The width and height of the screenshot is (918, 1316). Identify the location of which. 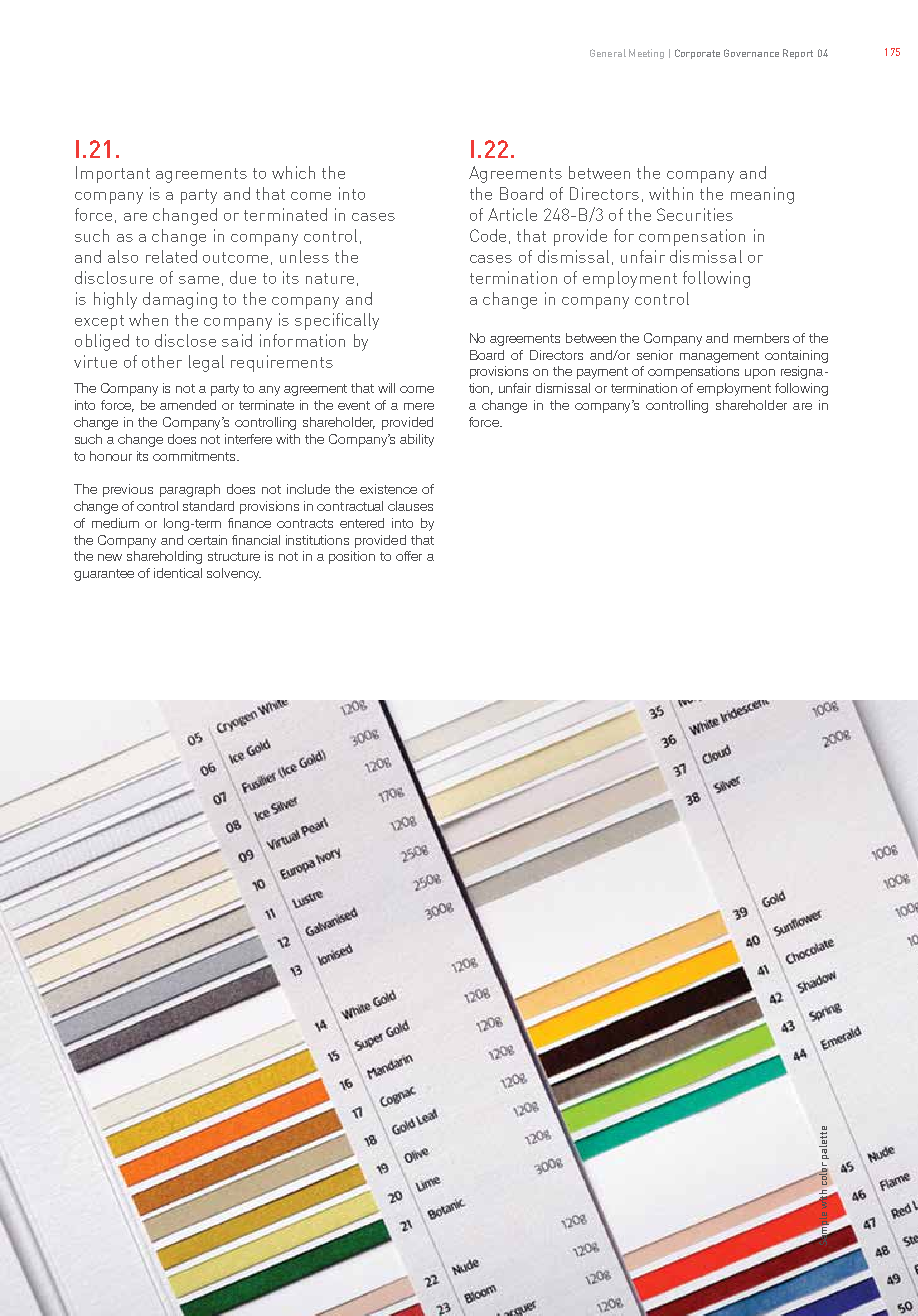
(293, 172).
